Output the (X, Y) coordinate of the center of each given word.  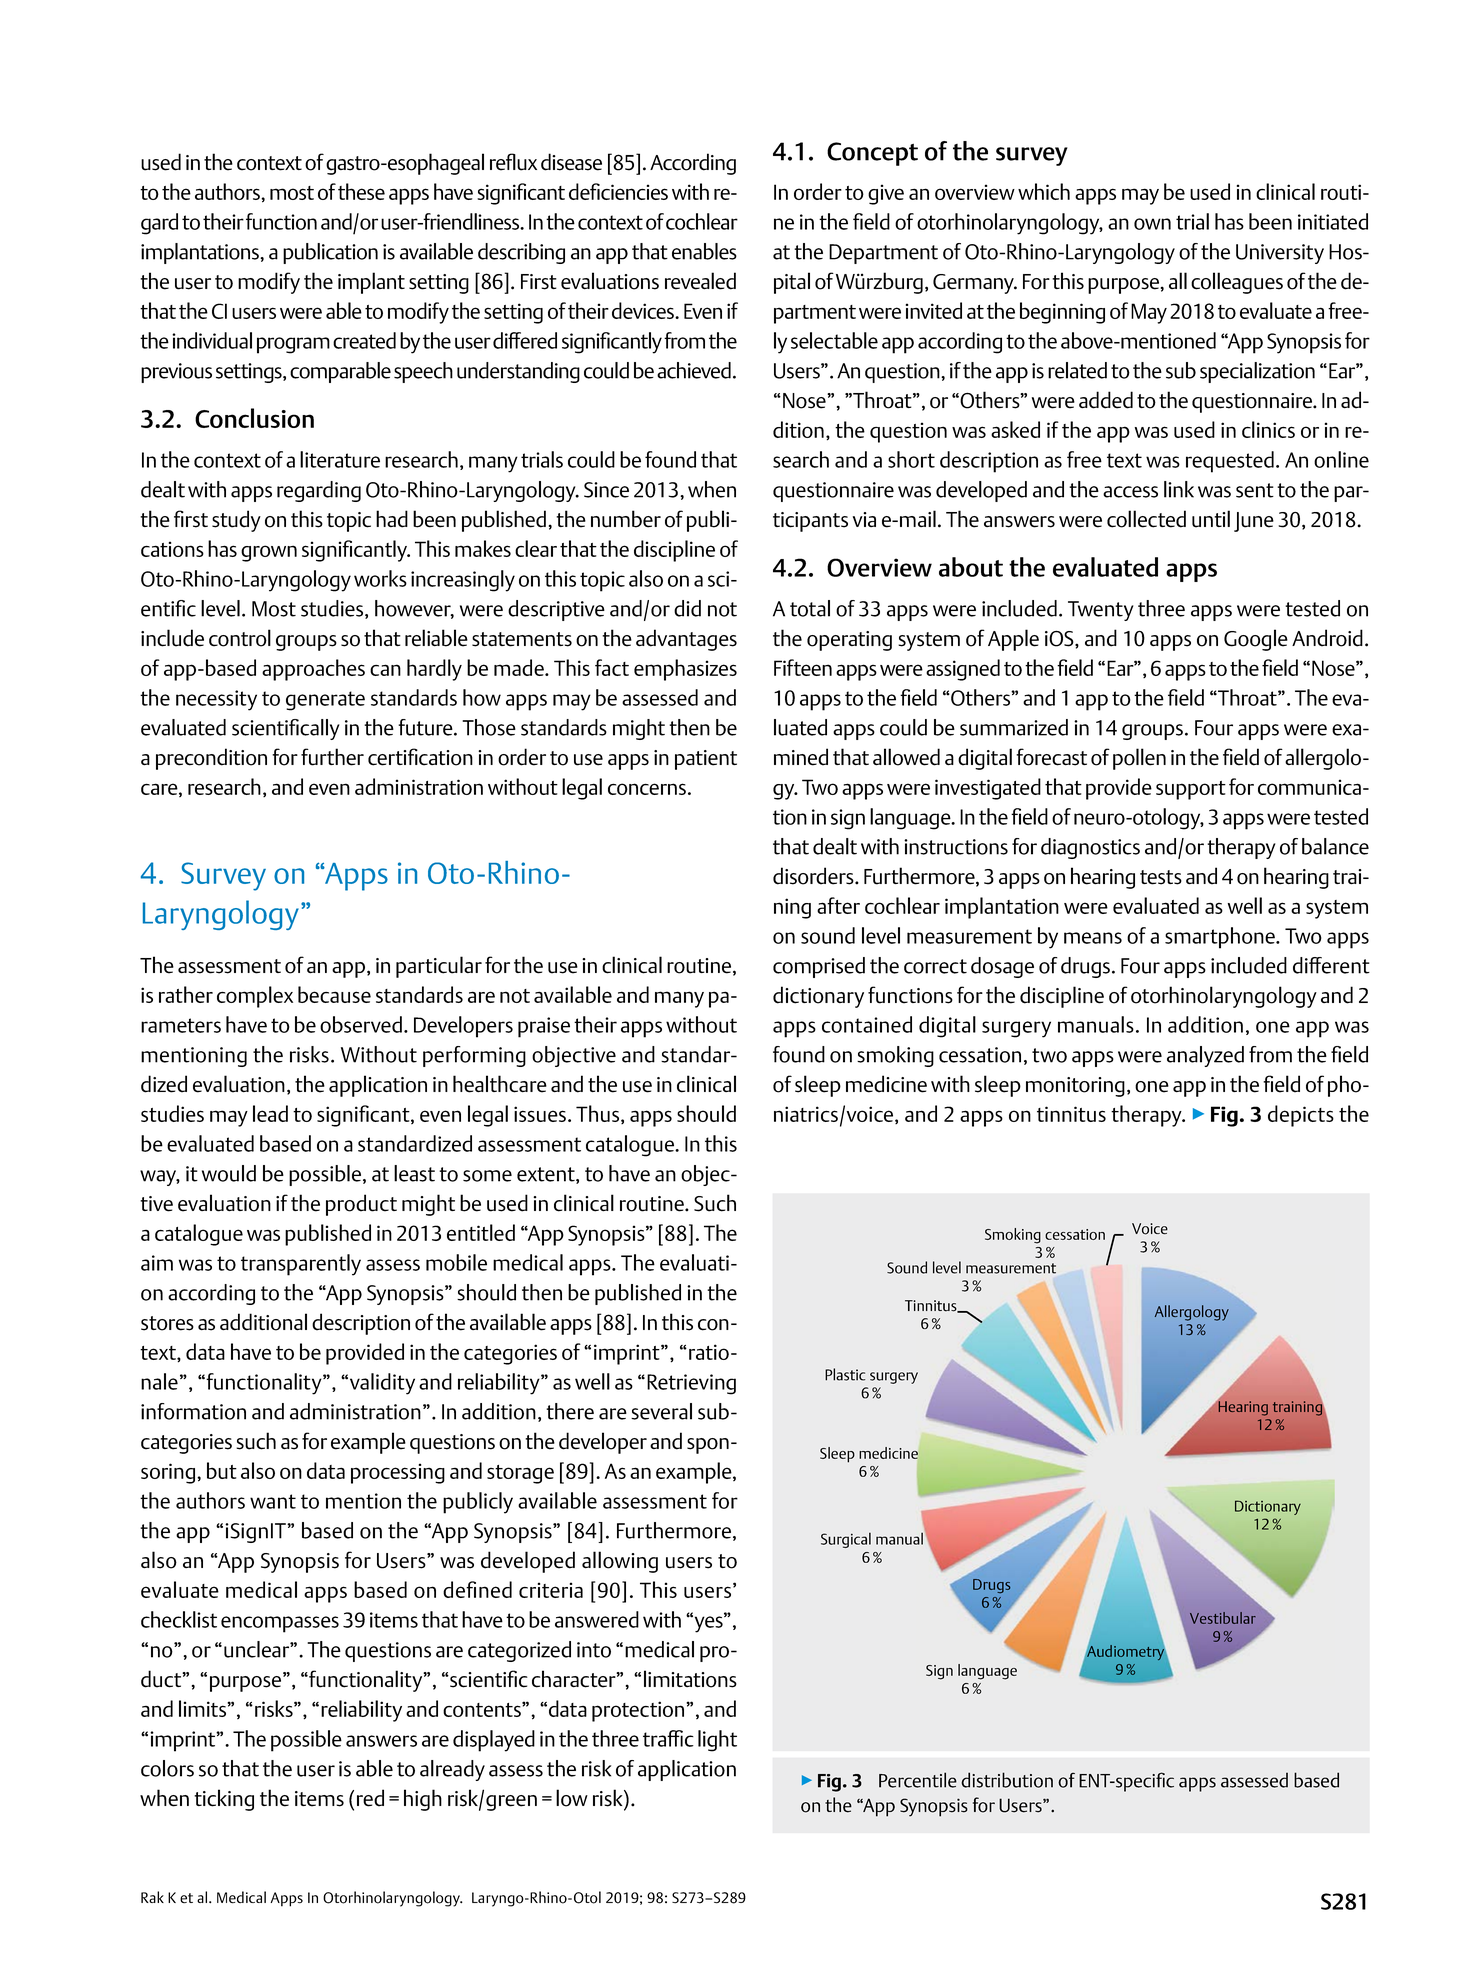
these (361, 191)
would (229, 1173)
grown (269, 553)
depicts (1301, 1116)
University (1280, 254)
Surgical (846, 1540)
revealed (700, 281)
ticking (224, 1800)
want (273, 1501)
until (1211, 519)
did (687, 608)
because (334, 994)
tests (1161, 877)
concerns (647, 789)
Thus (597, 1113)
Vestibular (1223, 1618)
